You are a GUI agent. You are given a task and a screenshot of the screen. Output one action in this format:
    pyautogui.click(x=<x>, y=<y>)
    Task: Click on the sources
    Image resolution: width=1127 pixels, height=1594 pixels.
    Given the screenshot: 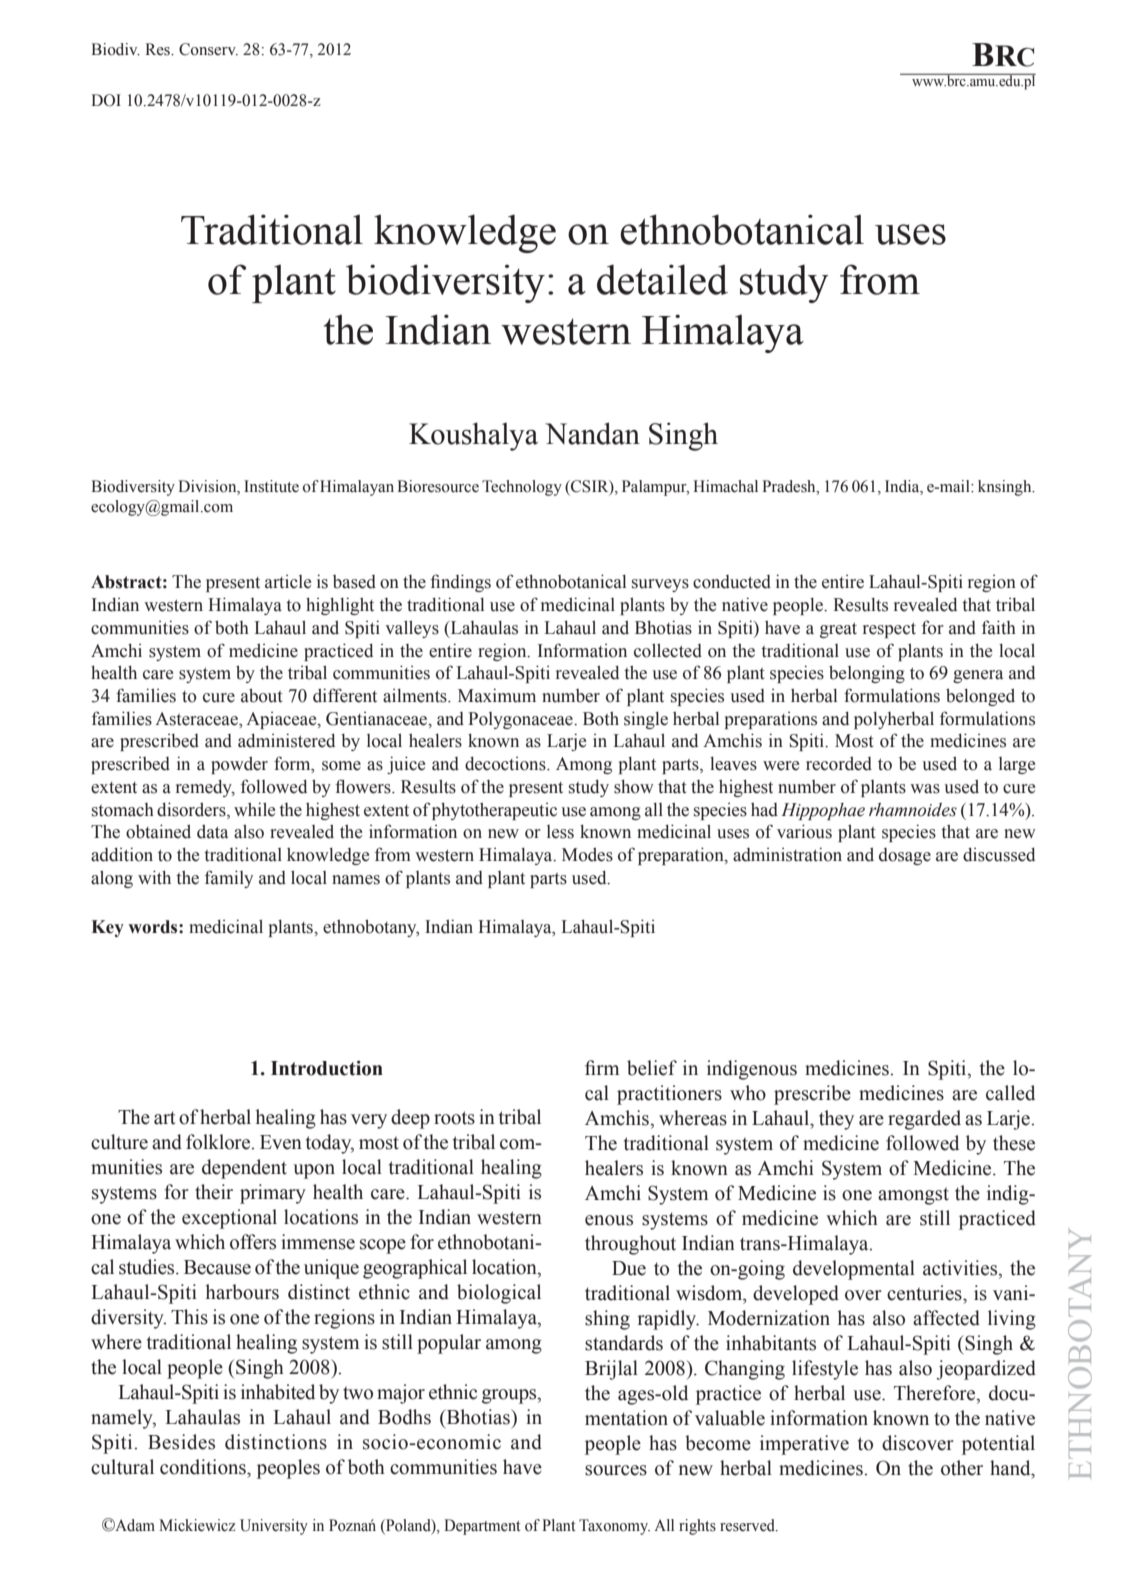 What is the action you would take?
    pyautogui.click(x=616, y=1470)
